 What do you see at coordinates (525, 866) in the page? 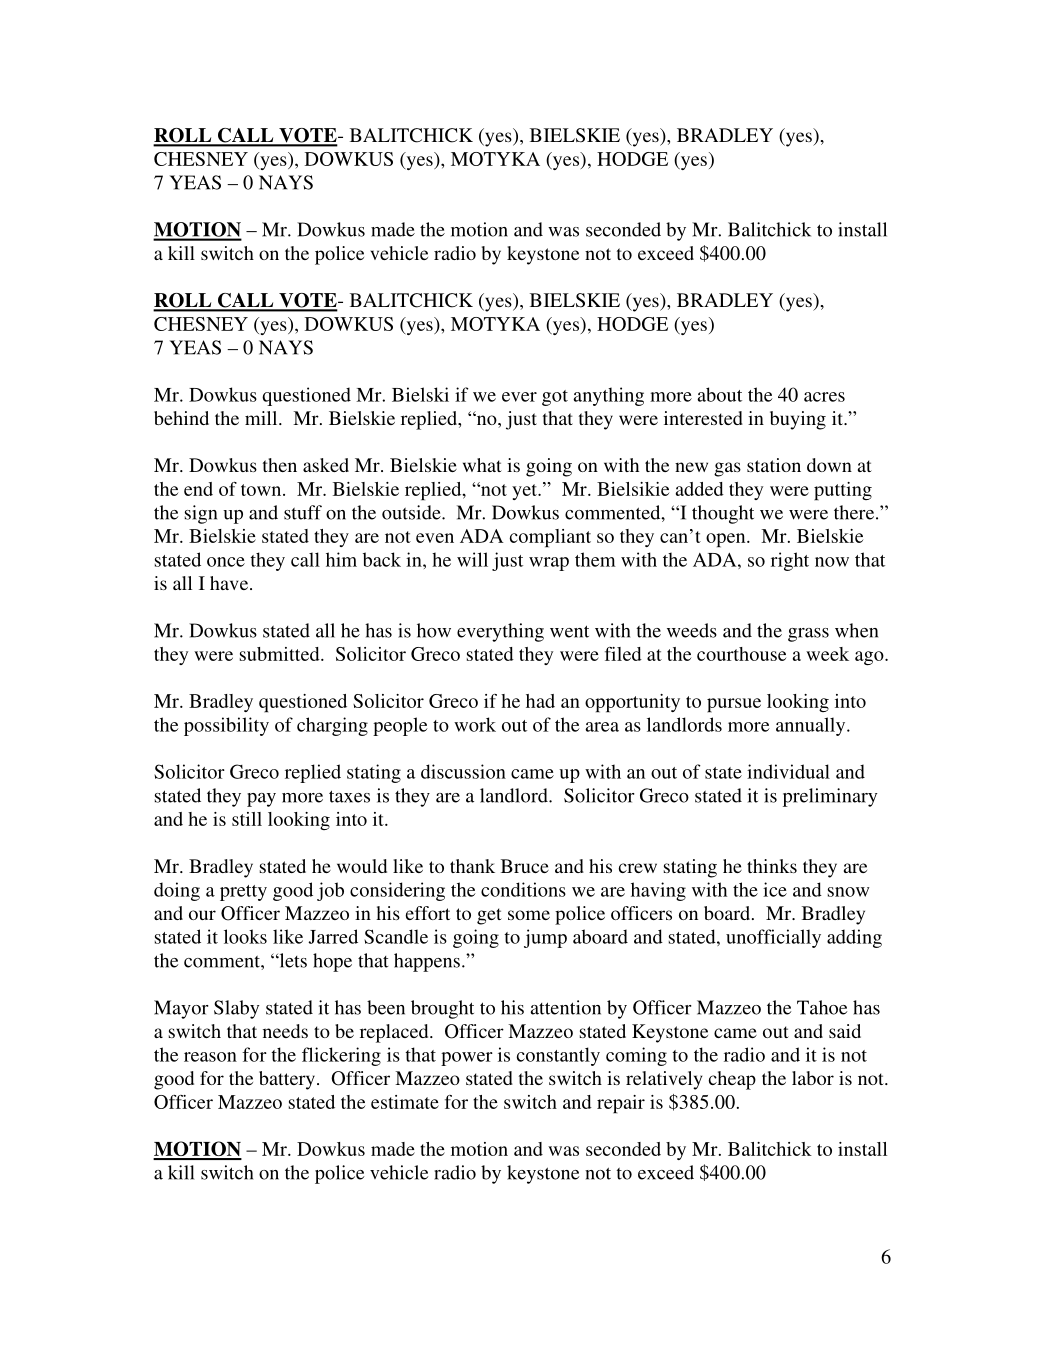
I see `Bruce` at bounding box center [525, 866].
